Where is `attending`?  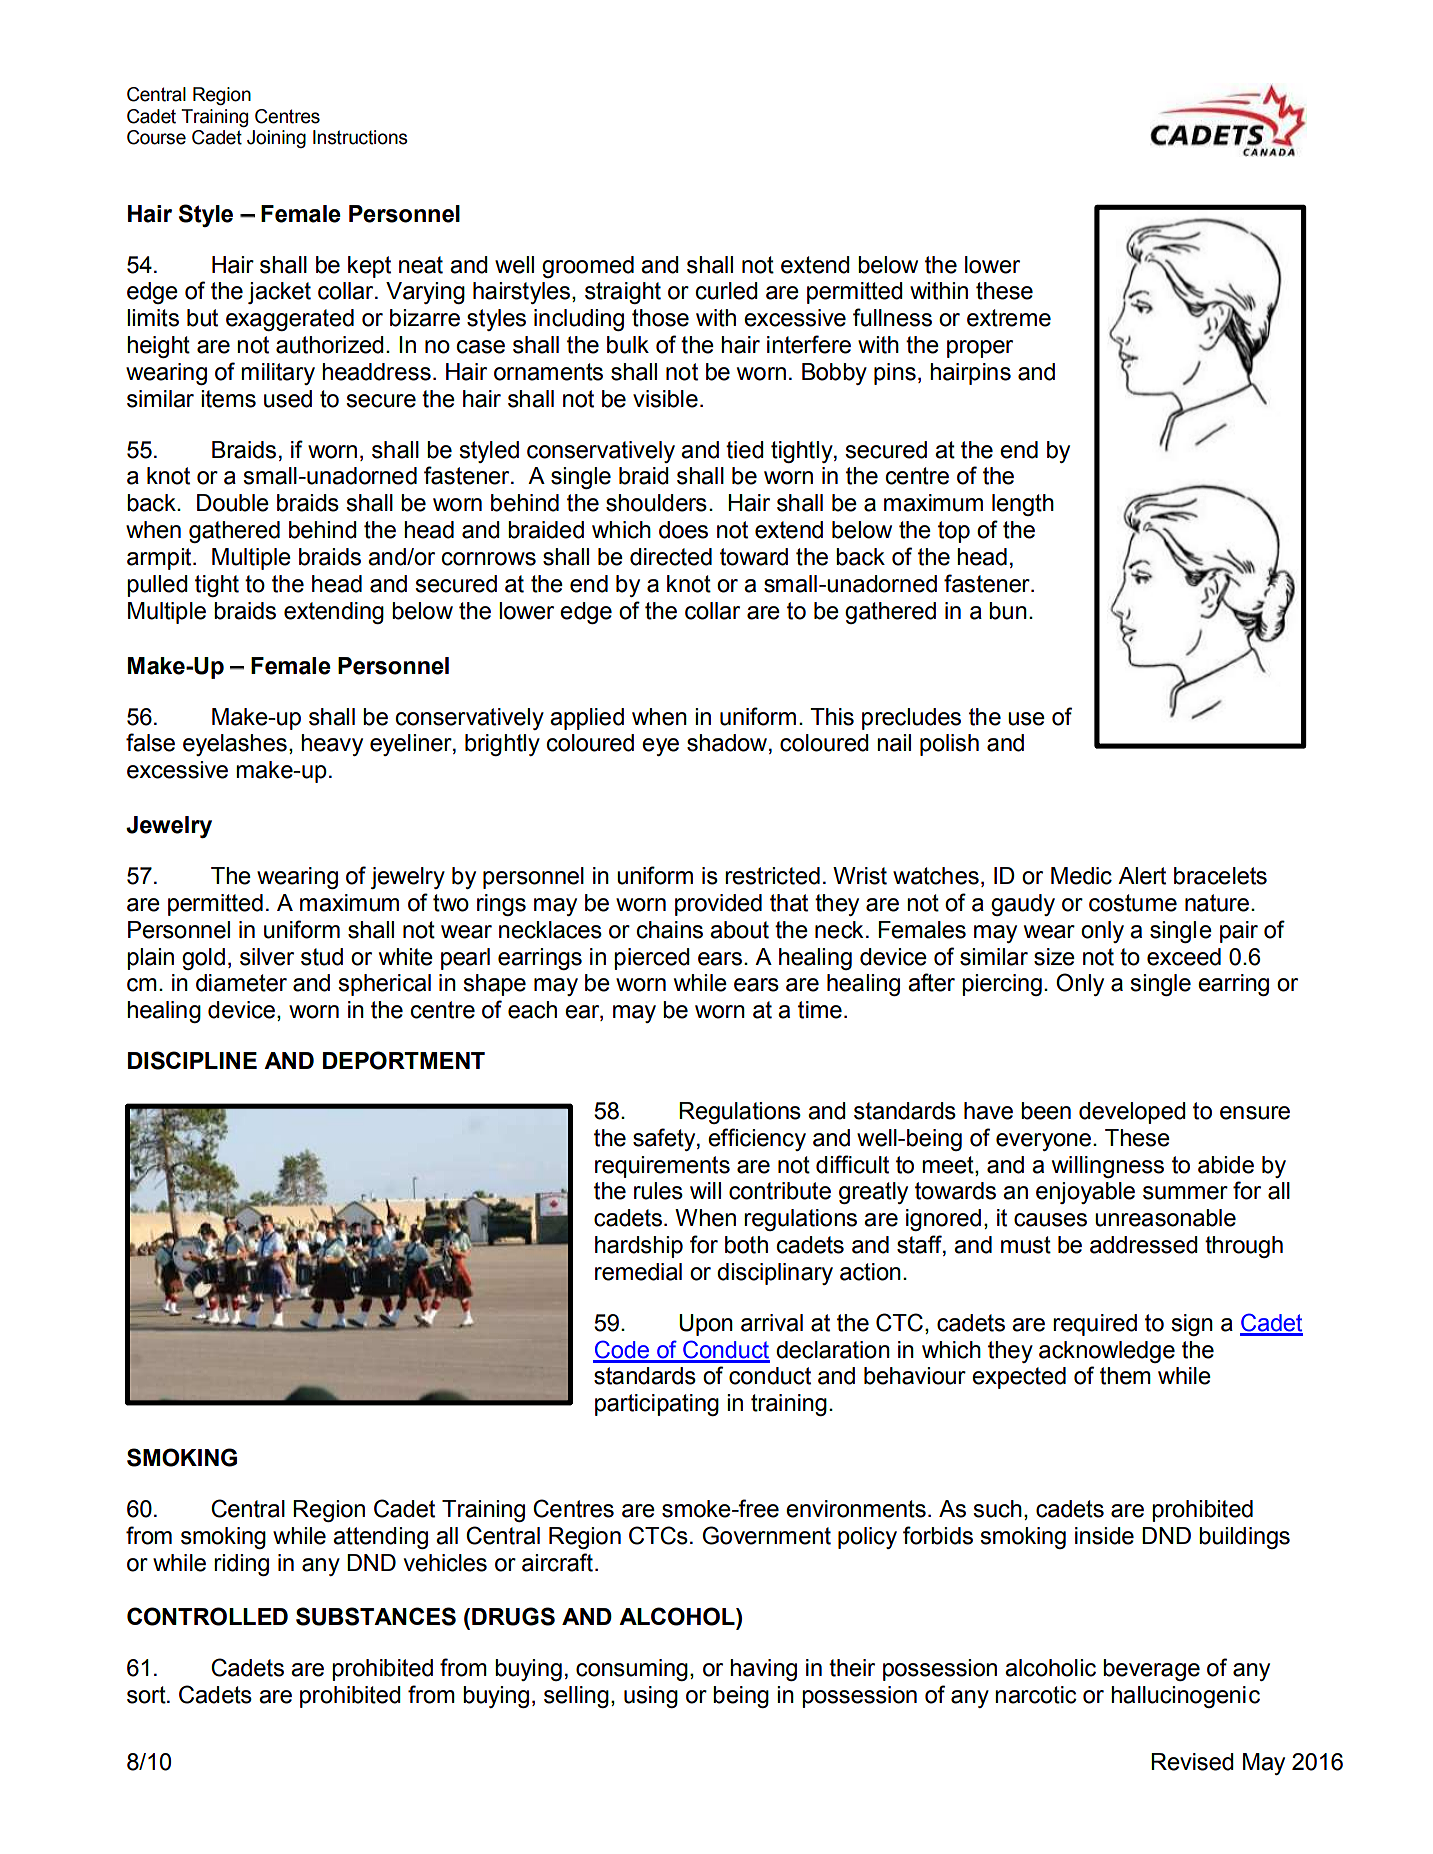
attending is located at coordinates (380, 1538).
